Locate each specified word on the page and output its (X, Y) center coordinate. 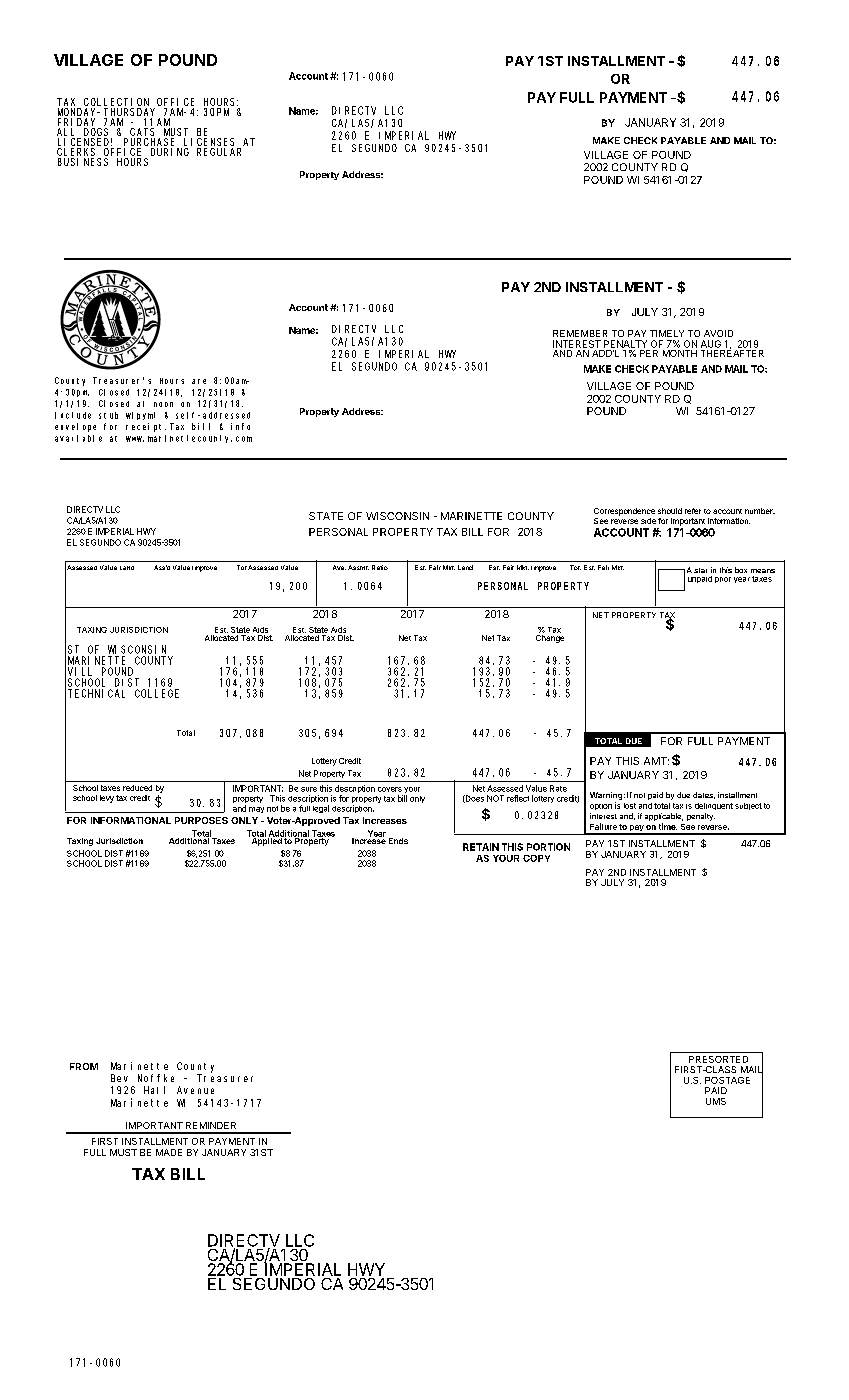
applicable (664, 817)
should (670, 511)
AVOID (718, 333)
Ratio (380, 567)
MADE (169, 1152)
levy (107, 799)
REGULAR (219, 152)
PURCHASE (151, 143)
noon (163, 404)
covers (390, 789)
